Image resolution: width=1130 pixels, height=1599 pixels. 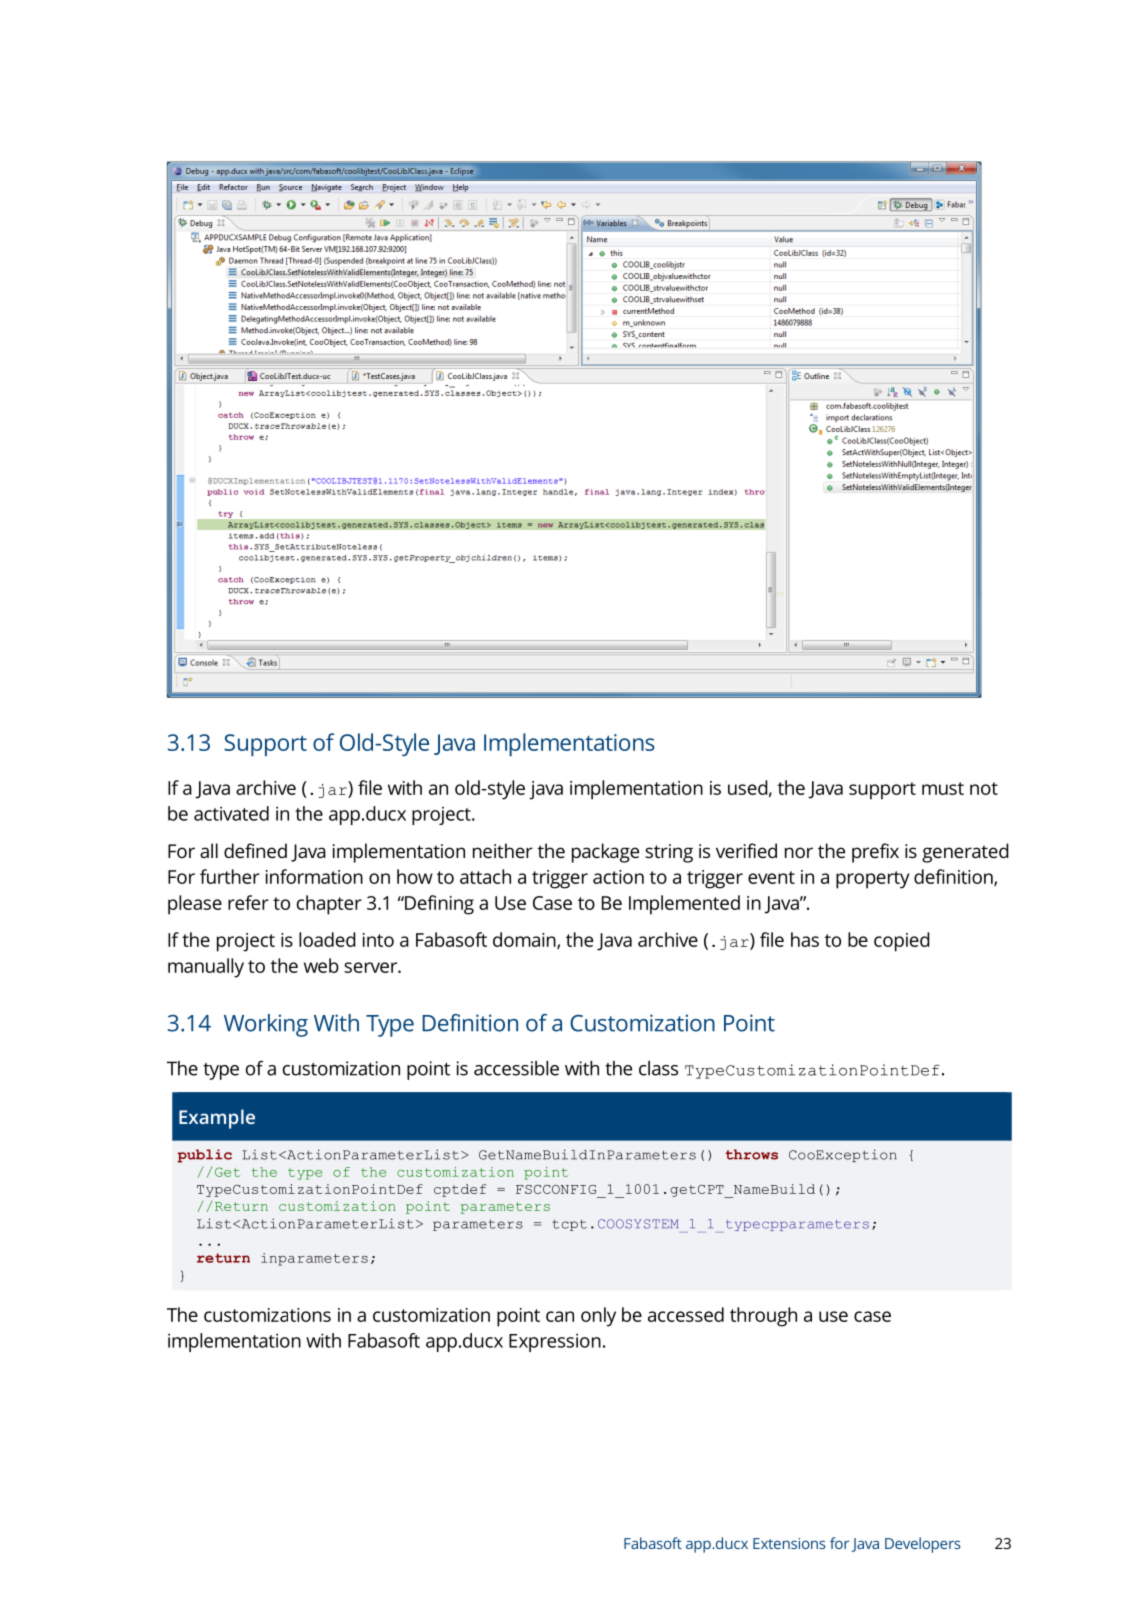 I want to click on Working, so click(x=266, y=1025).
